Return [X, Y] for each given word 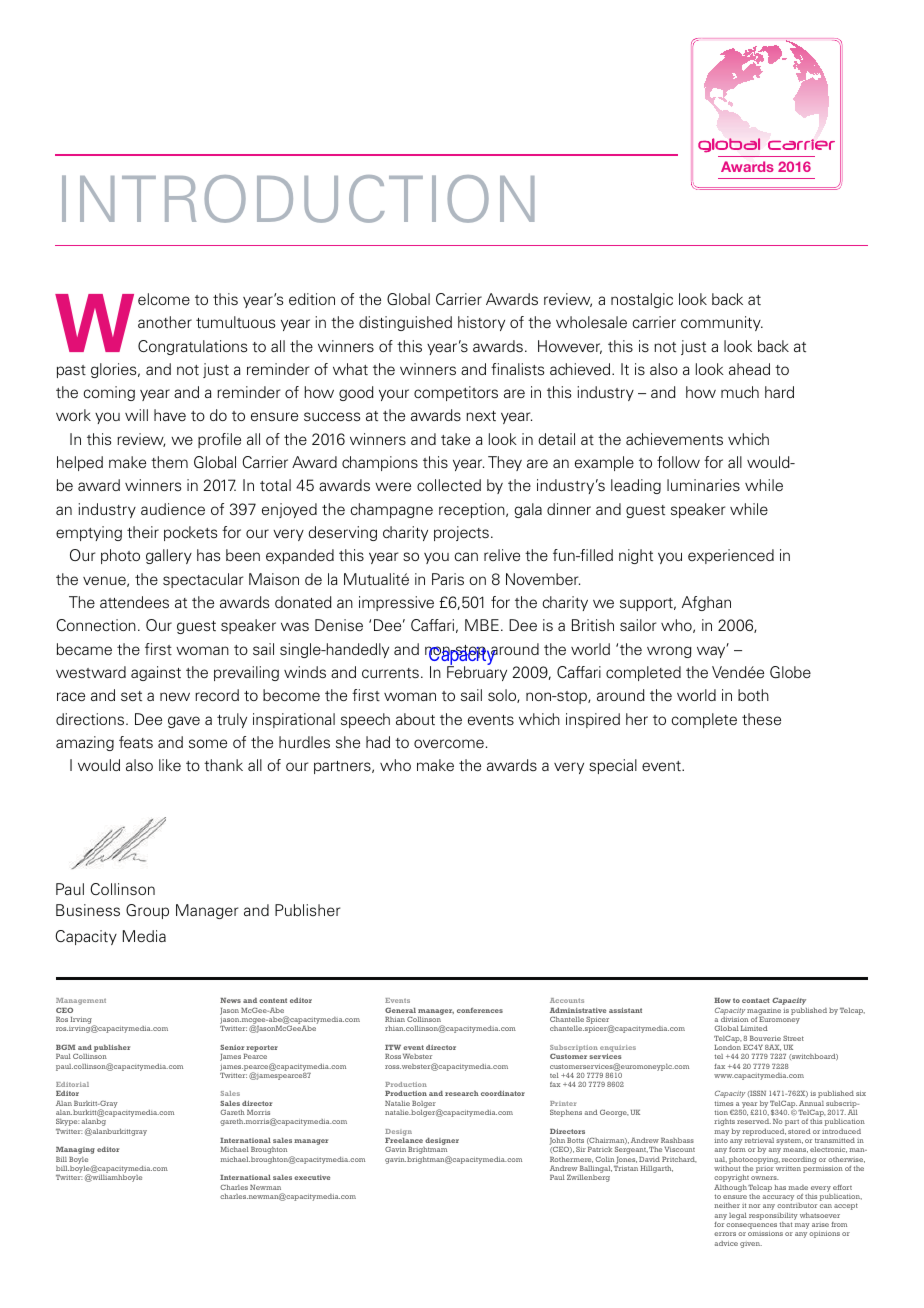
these [761, 719]
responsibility [773, 1216]
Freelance [404, 1140]
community [722, 323]
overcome [449, 743]
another [165, 322]
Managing [75, 1150]
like [170, 765]
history [481, 323]
